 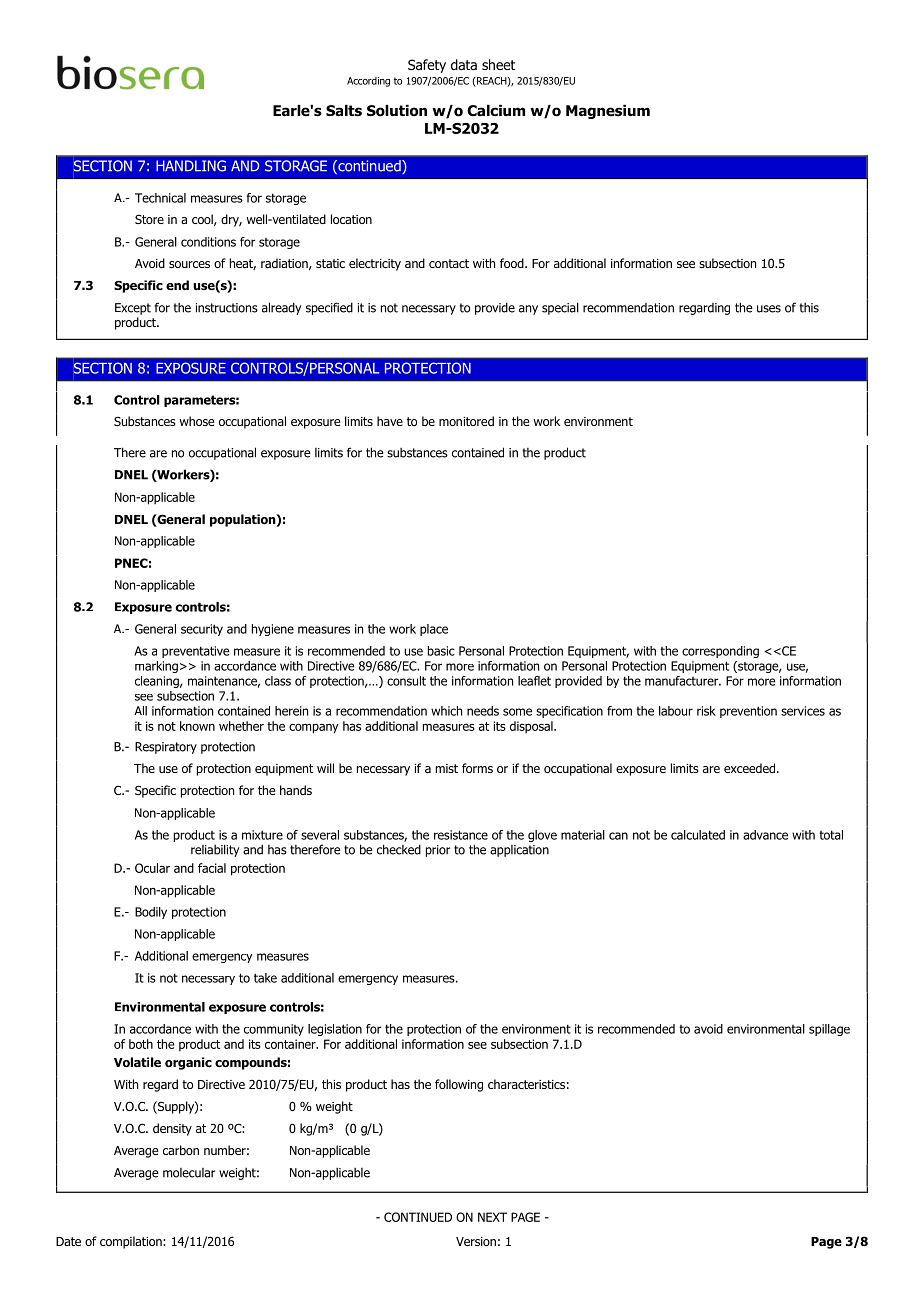 What do you see at coordinates (447, 768) in the screenshot?
I see `mist` at bounding box center [447, 768].
